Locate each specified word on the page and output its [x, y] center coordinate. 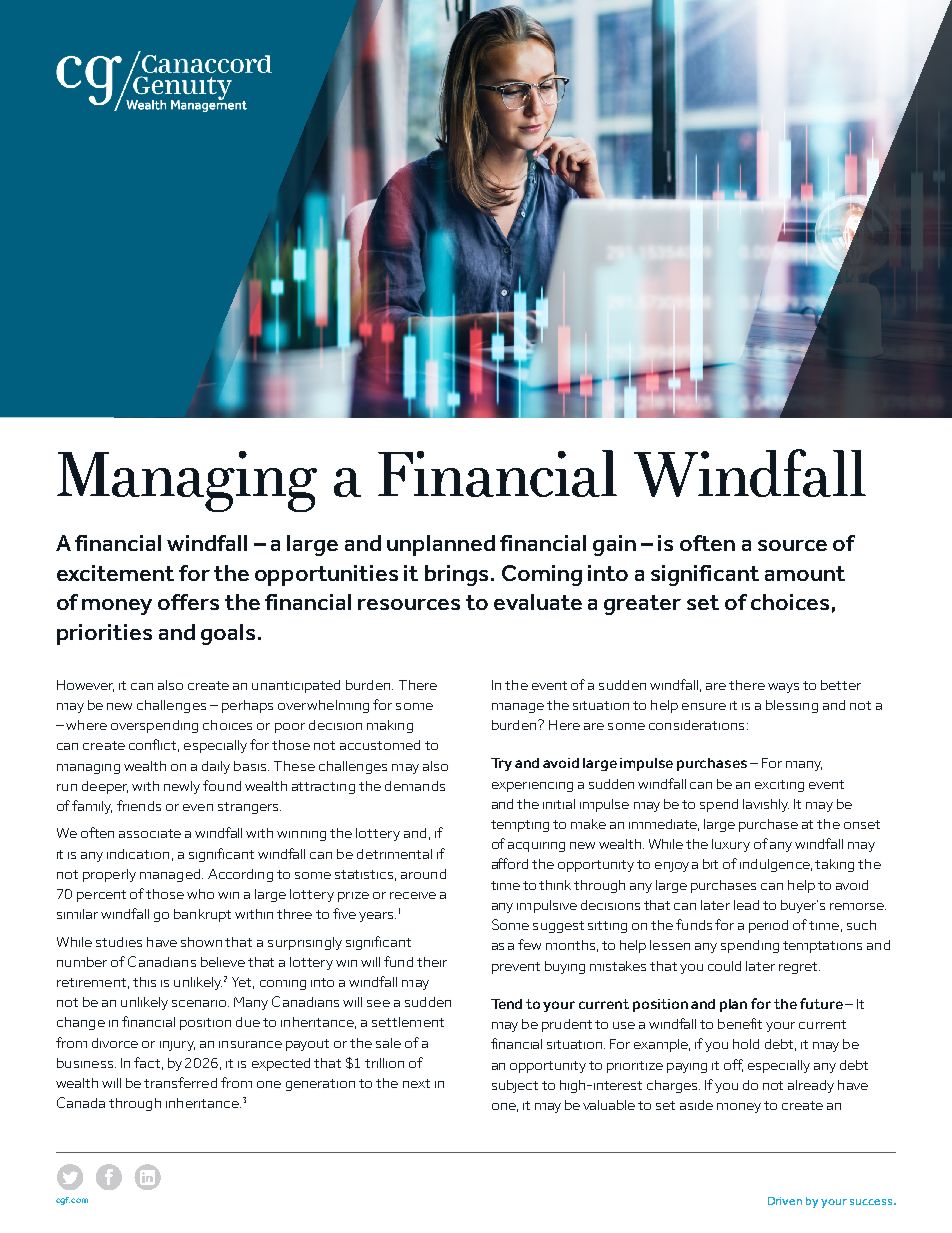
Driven [785, 1201]
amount [805, 573]
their [432, 962]
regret [799, 968]
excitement [115, 573]
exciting [779, 786]
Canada [81, 1102]
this [144, 982]
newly [182, 787]
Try [501, 764]
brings [456, 575]
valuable [609, 1105]
